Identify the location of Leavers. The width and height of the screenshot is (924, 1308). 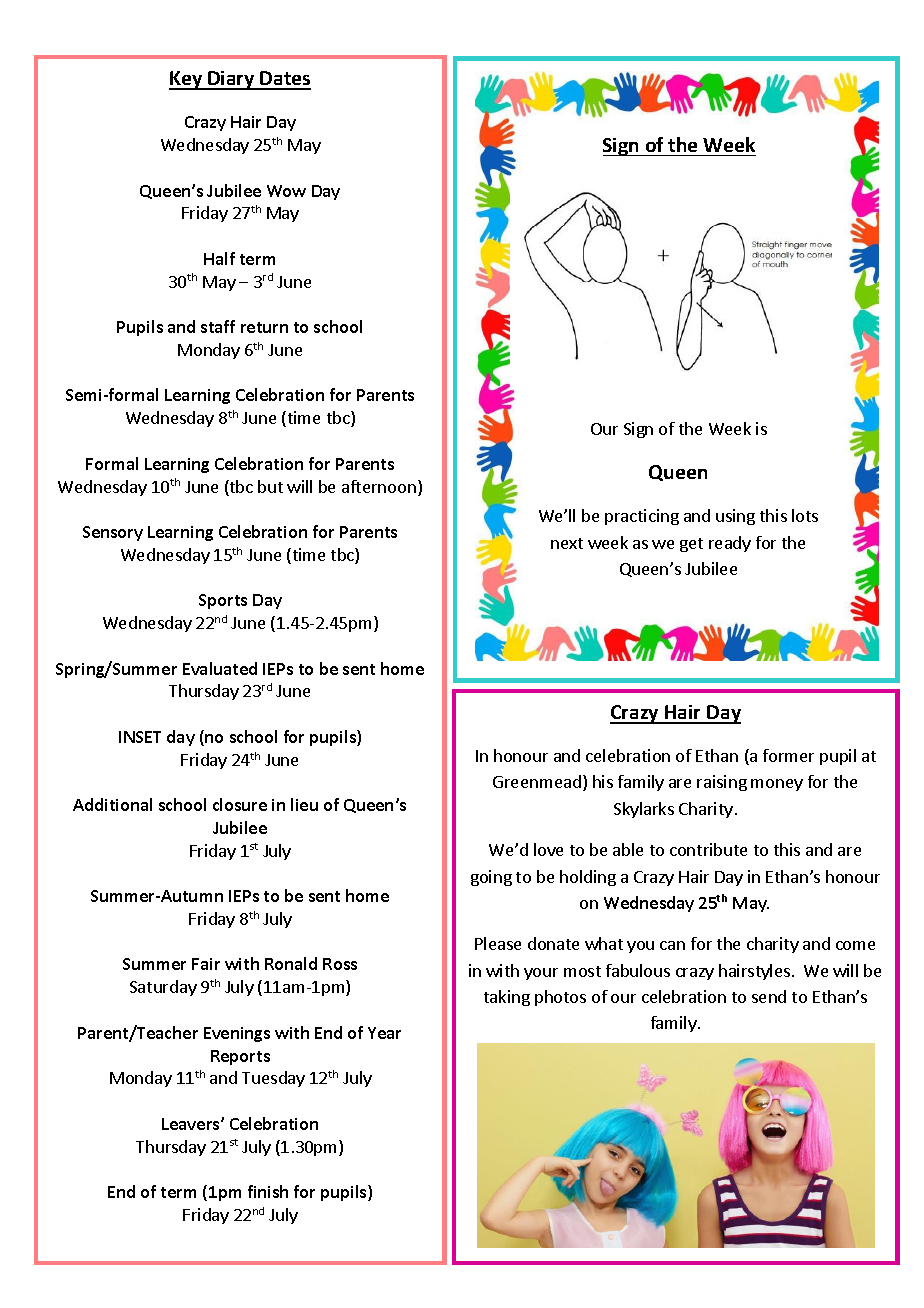
(192, 1124).
